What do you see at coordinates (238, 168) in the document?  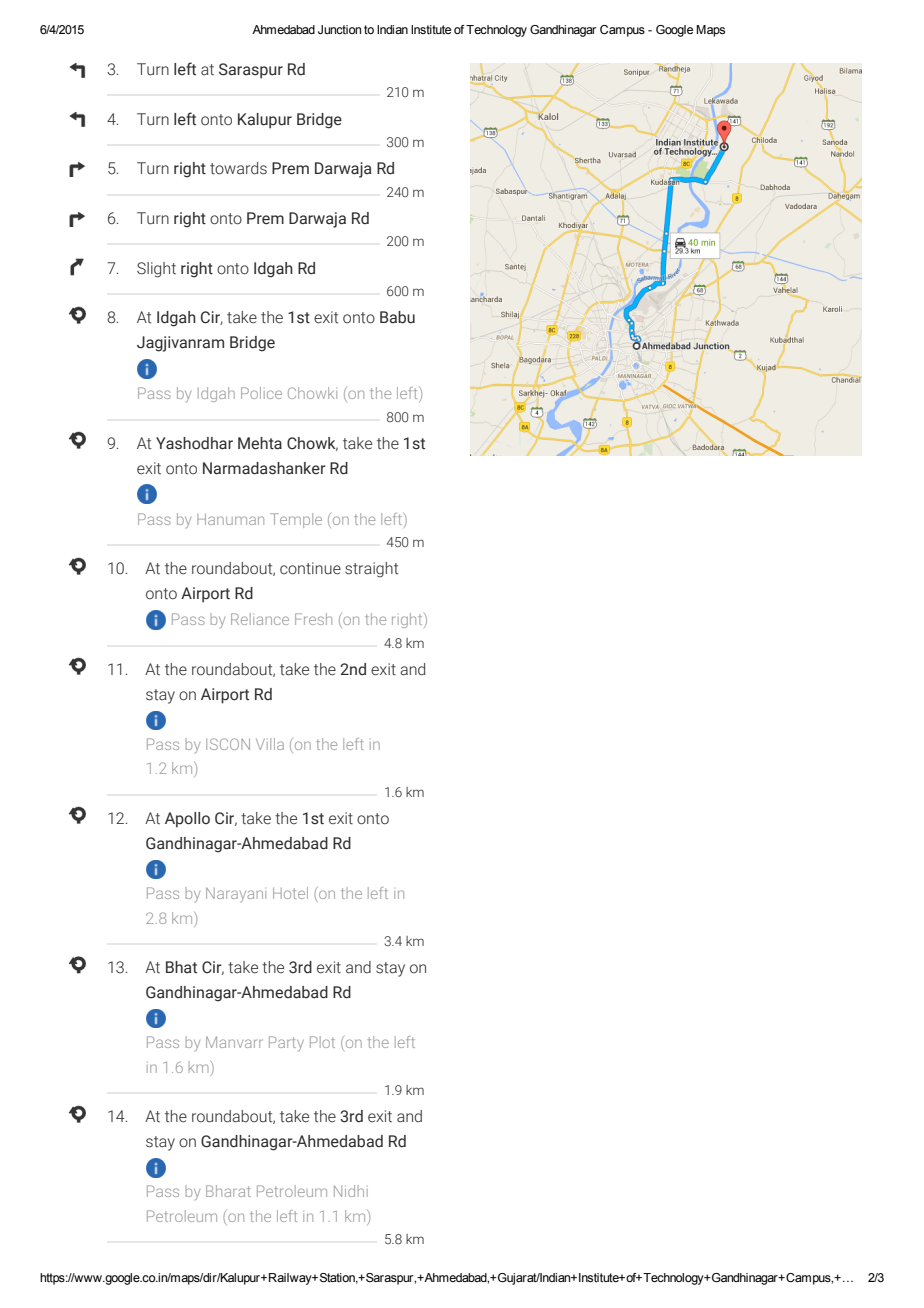 I see `towards` at bounding box center [238, 168].
